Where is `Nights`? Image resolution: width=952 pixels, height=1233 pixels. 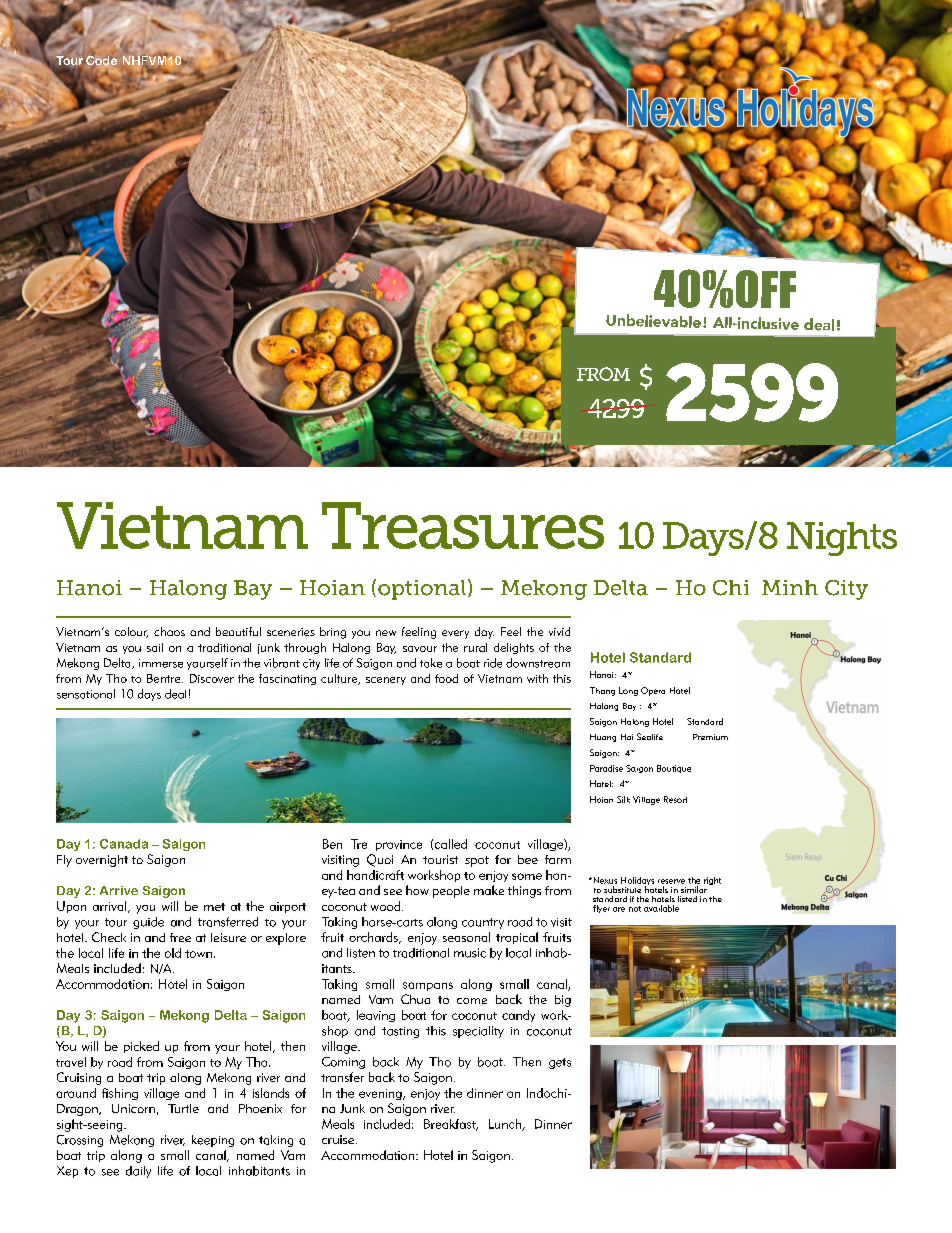
Nights is located at coordinates (842, 539).
